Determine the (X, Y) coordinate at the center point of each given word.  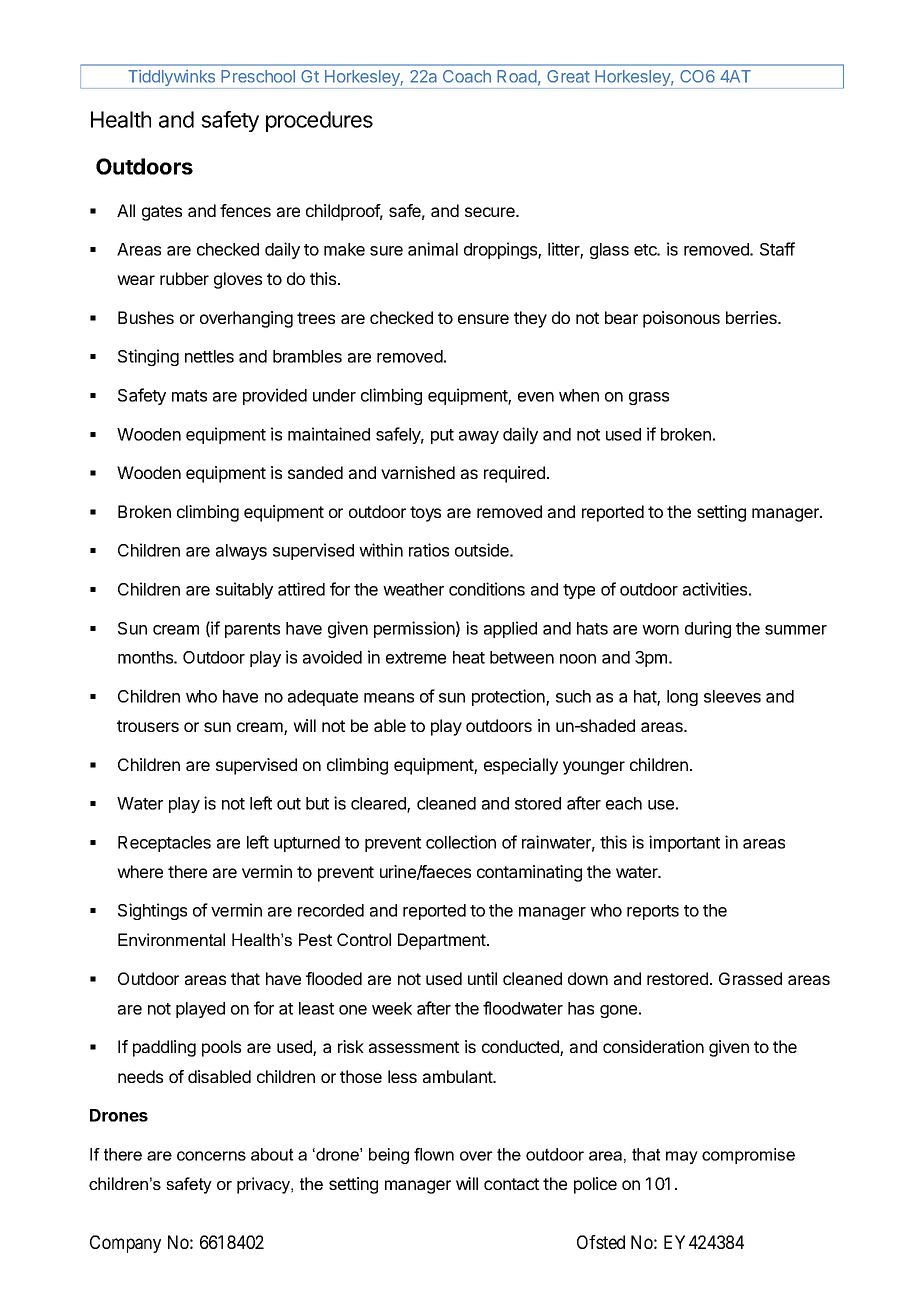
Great (568, 76)
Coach (467, 76)
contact (511, 1184)
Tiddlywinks (171, 79)
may (682, 1157)
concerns (211, 1156)
